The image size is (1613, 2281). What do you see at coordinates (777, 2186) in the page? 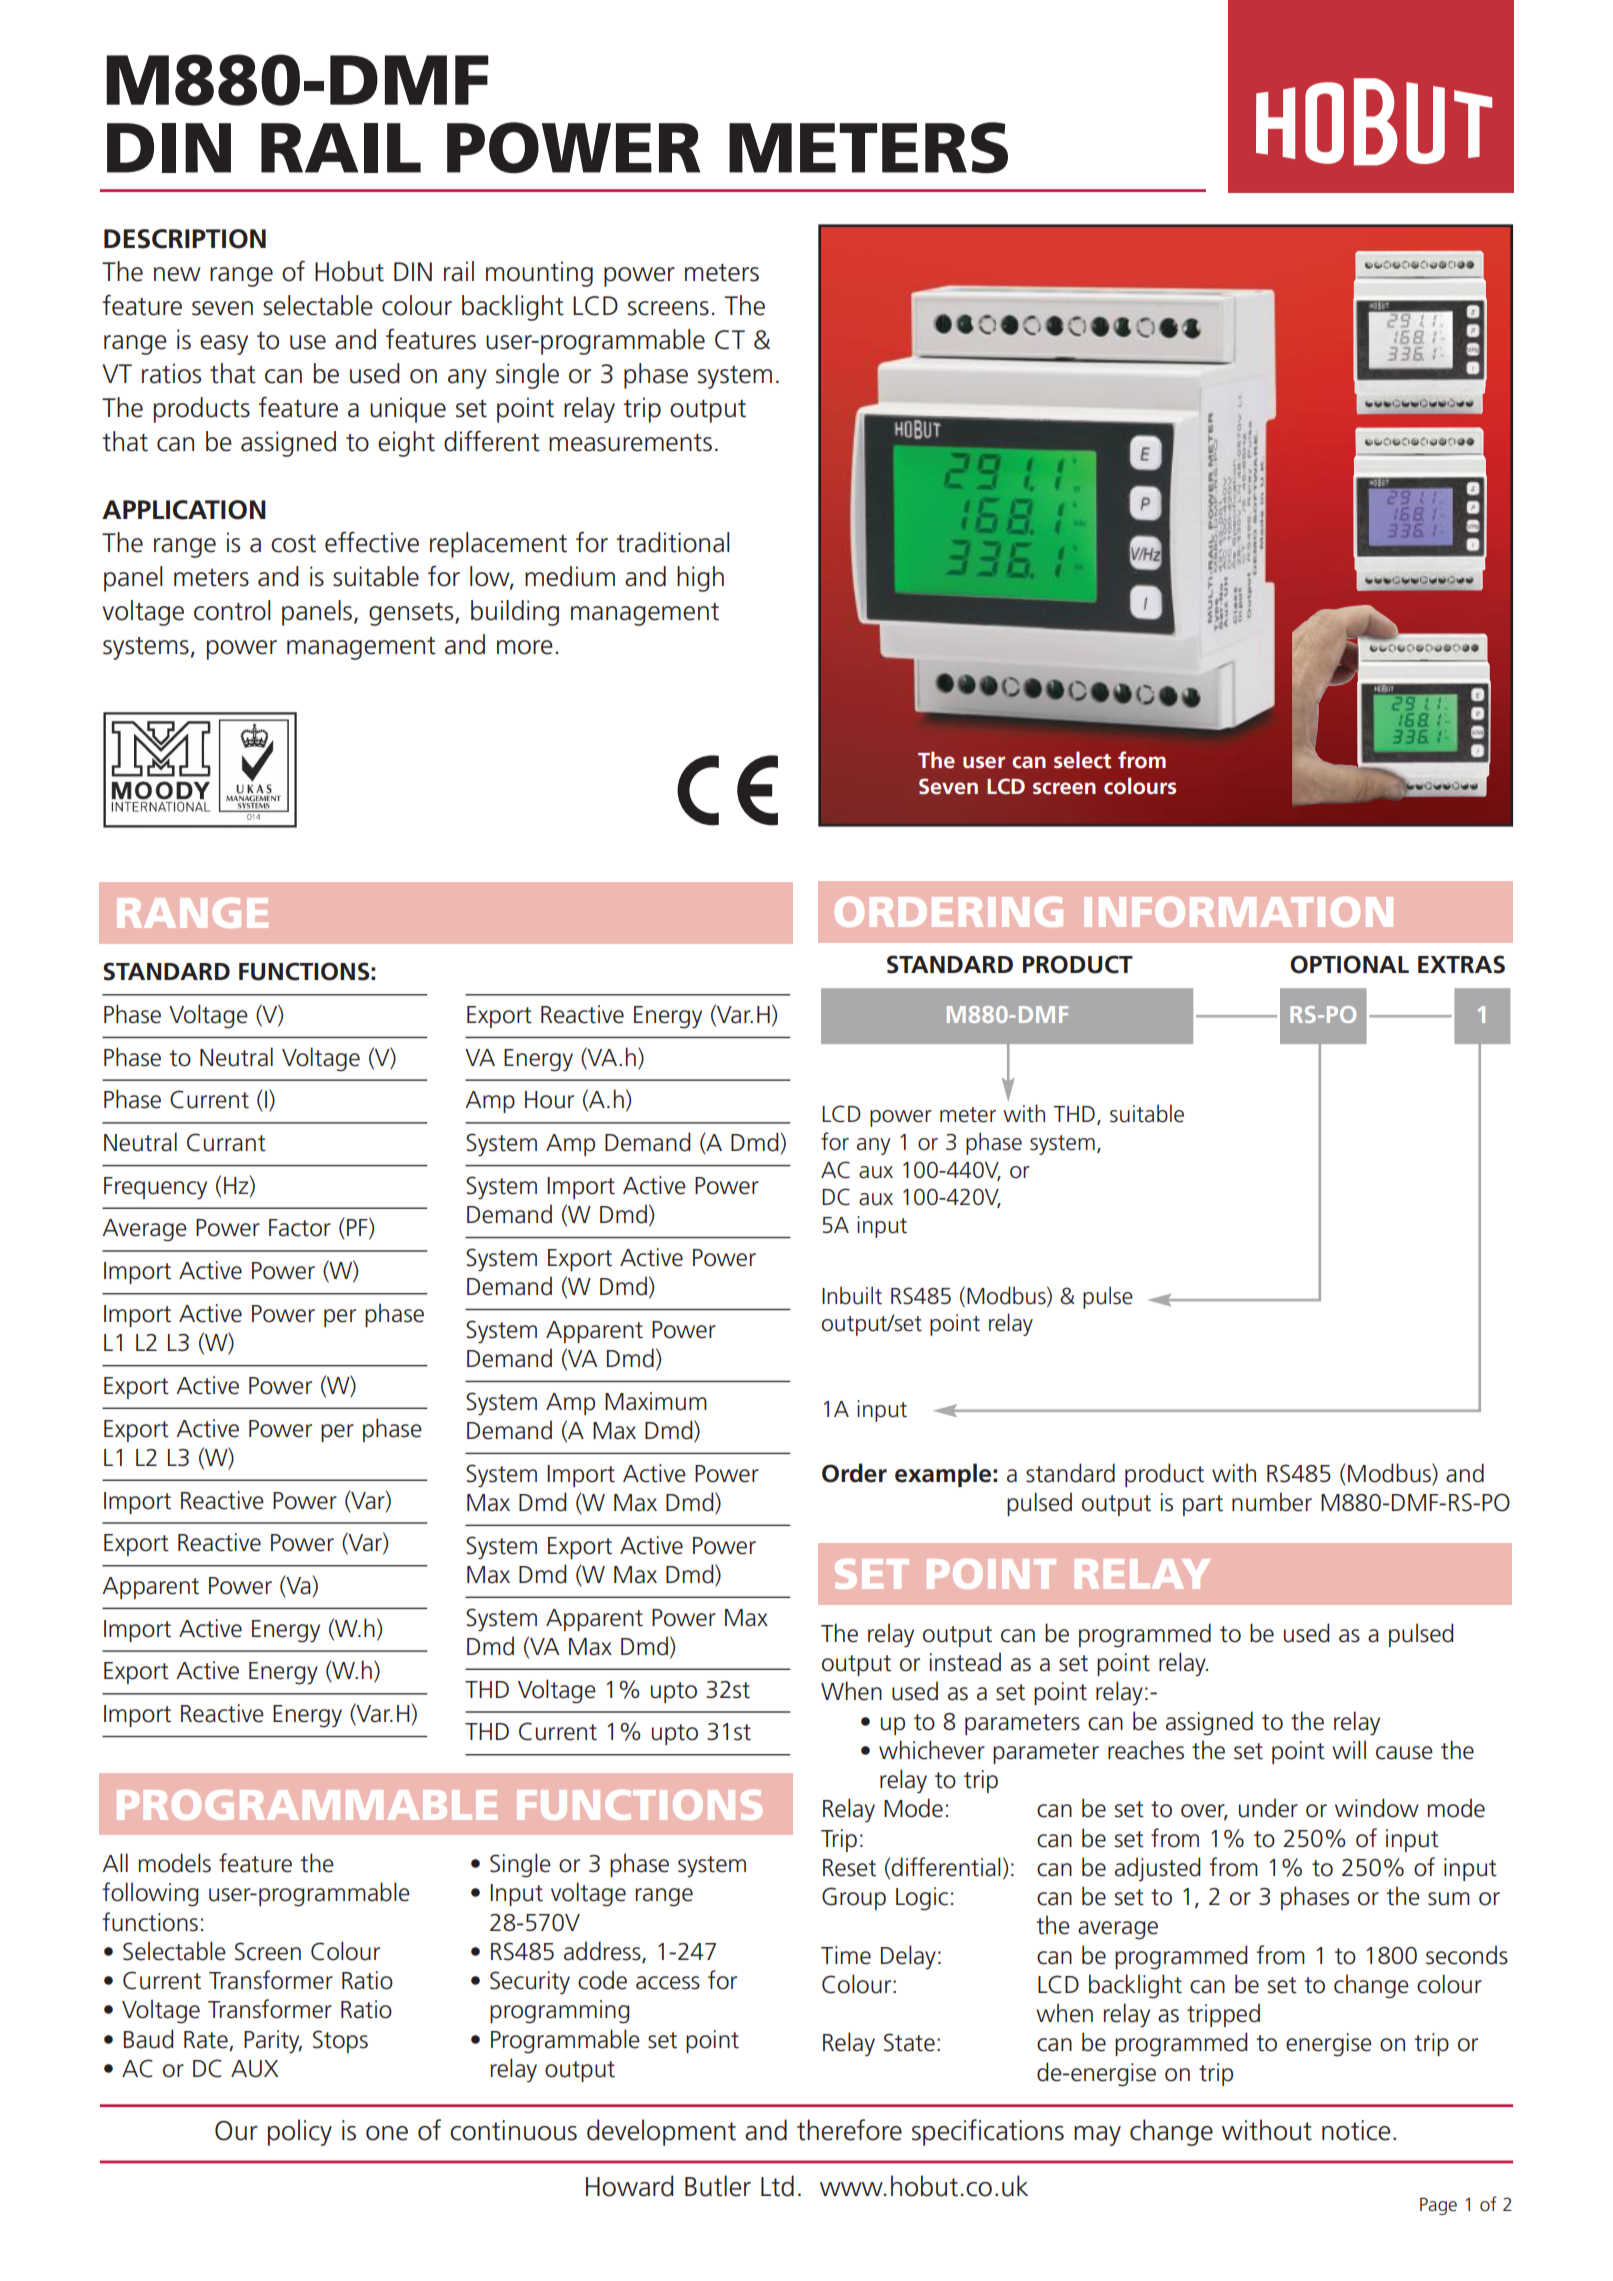
I see `Ltd` at bounding box center [777, 2186].
